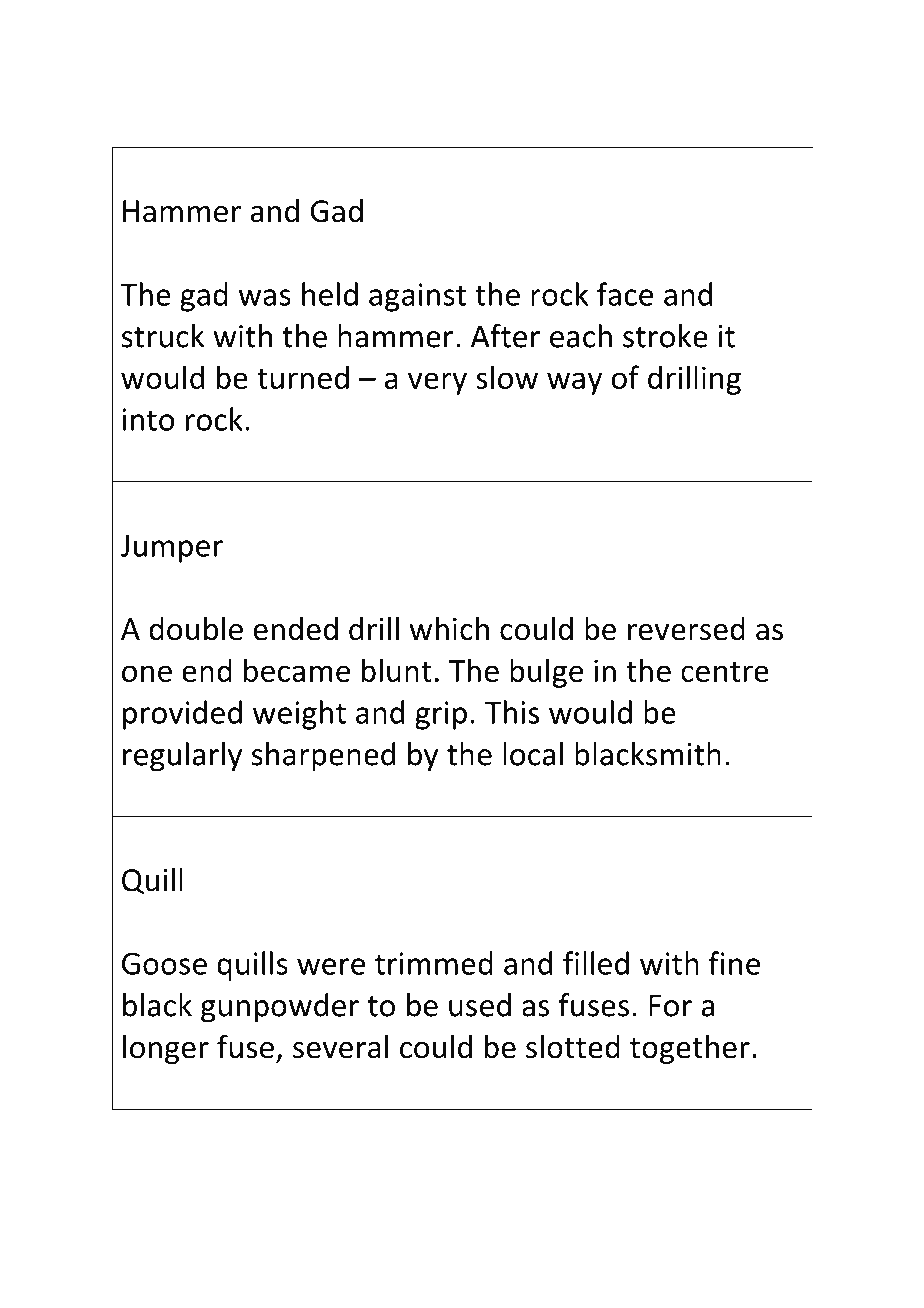  I want to click on which, so click(449, 629).
